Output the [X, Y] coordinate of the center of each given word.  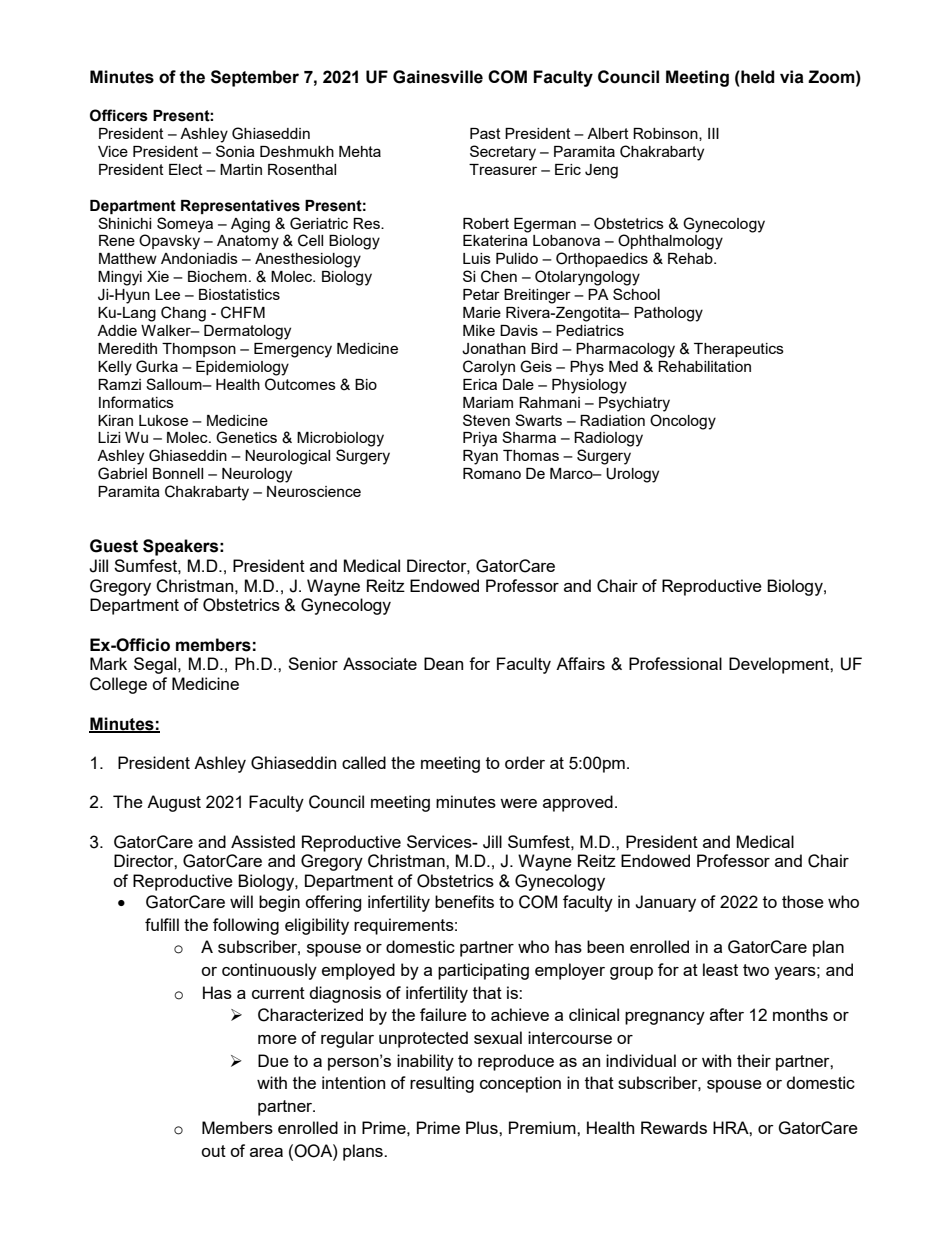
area [266, 1152]
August [174, 803]
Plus [483, 1127]
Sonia [235, 151]
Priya [480, 439]
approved [578, 803]
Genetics [246, 437]
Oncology [683, 422]
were [518, 803]
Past [485, 133]
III [713, 133]
